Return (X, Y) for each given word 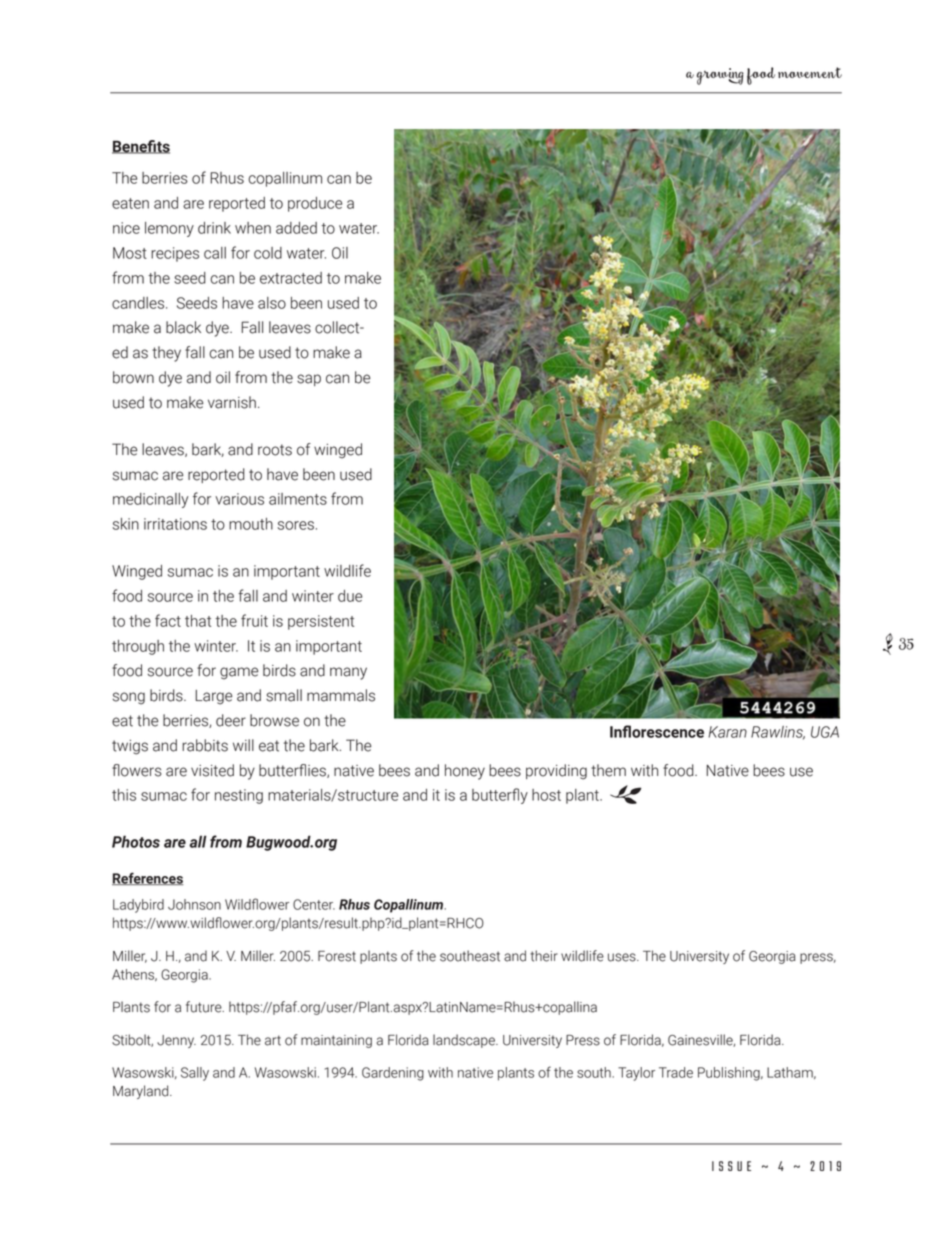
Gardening (393, 1074)
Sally (195, 1074)
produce (315, 204)
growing (720, 76)
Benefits (141, 147)
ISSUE (731, 1166)
